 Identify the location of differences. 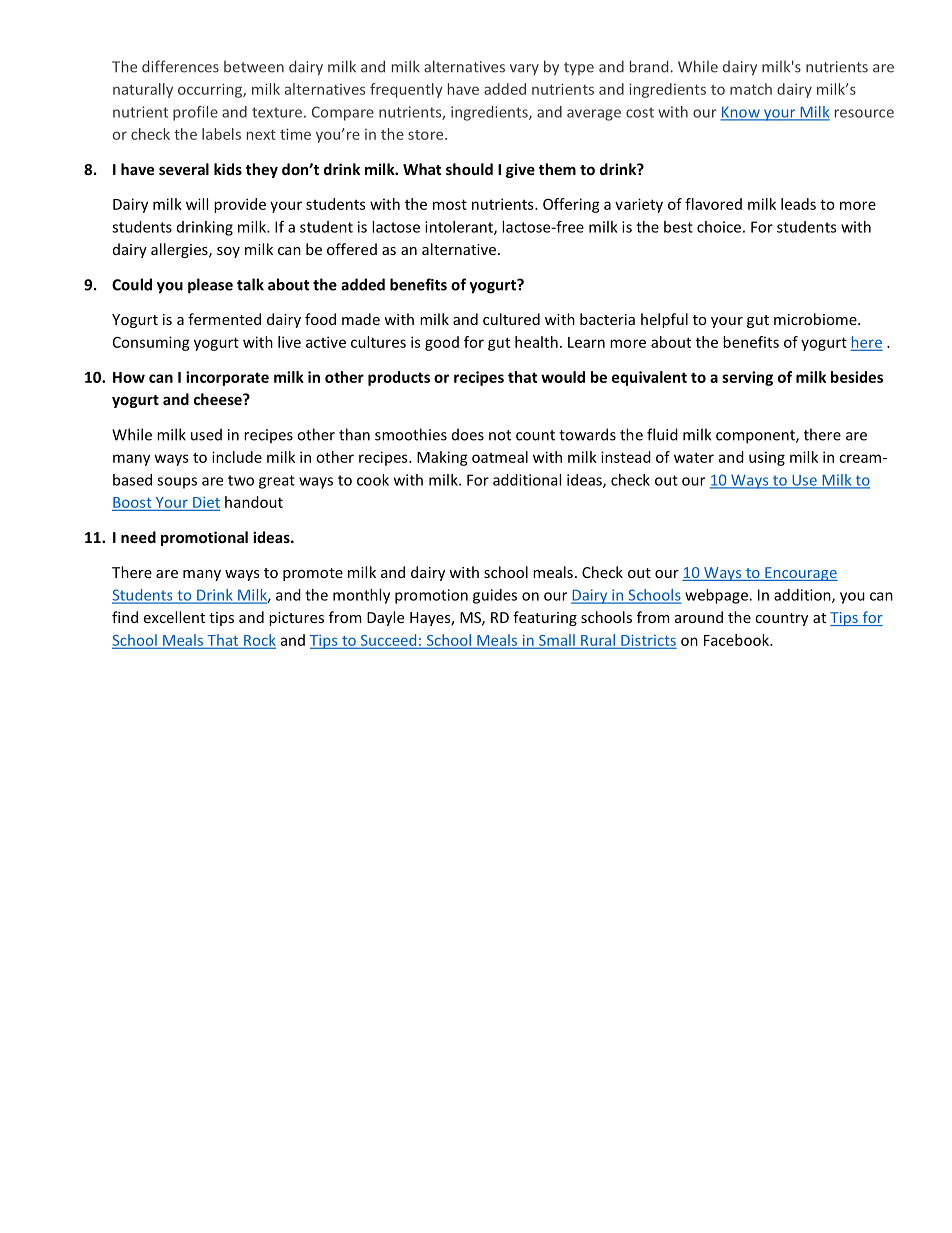
(180, 66).
